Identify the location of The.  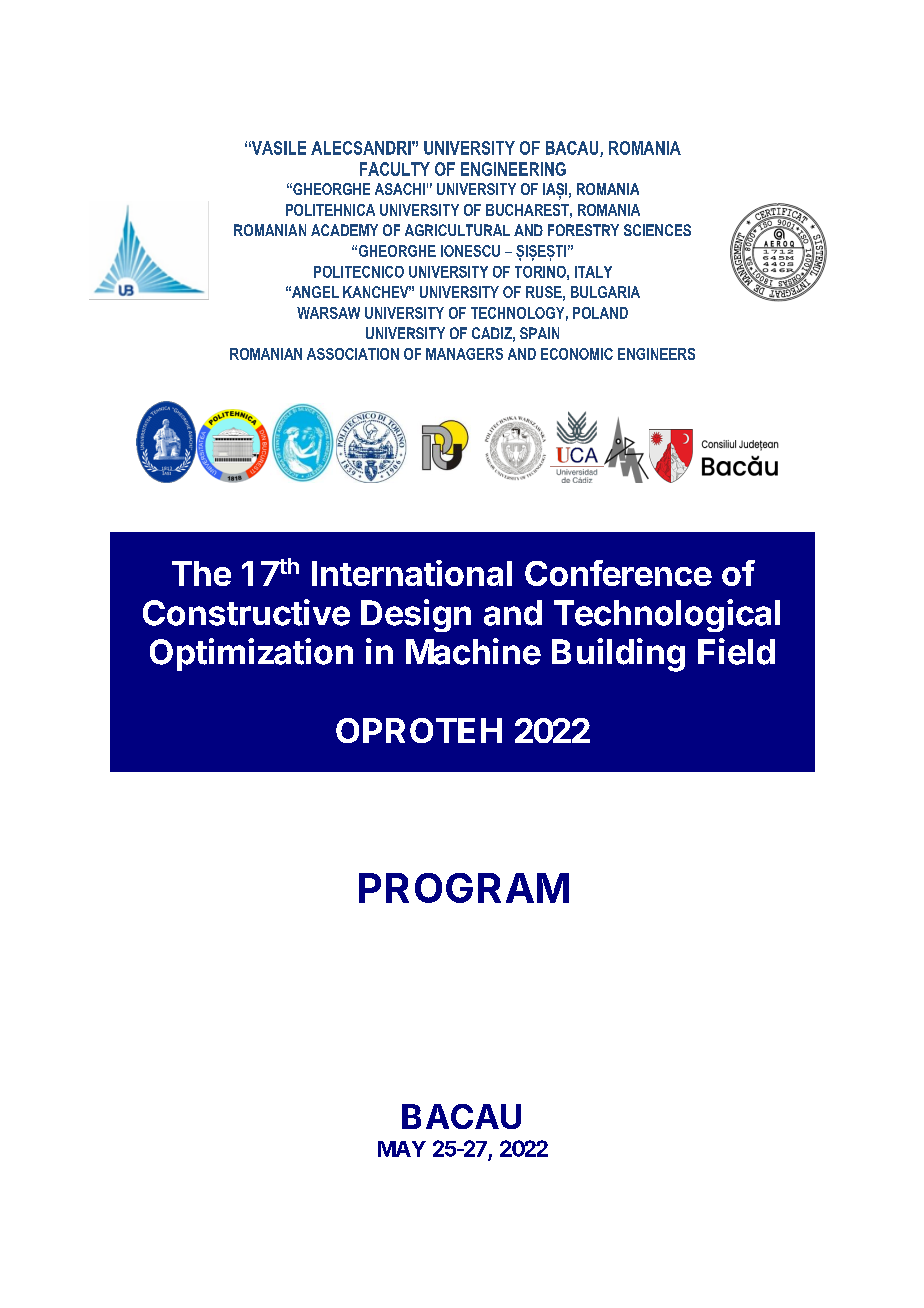
(201, 573).
